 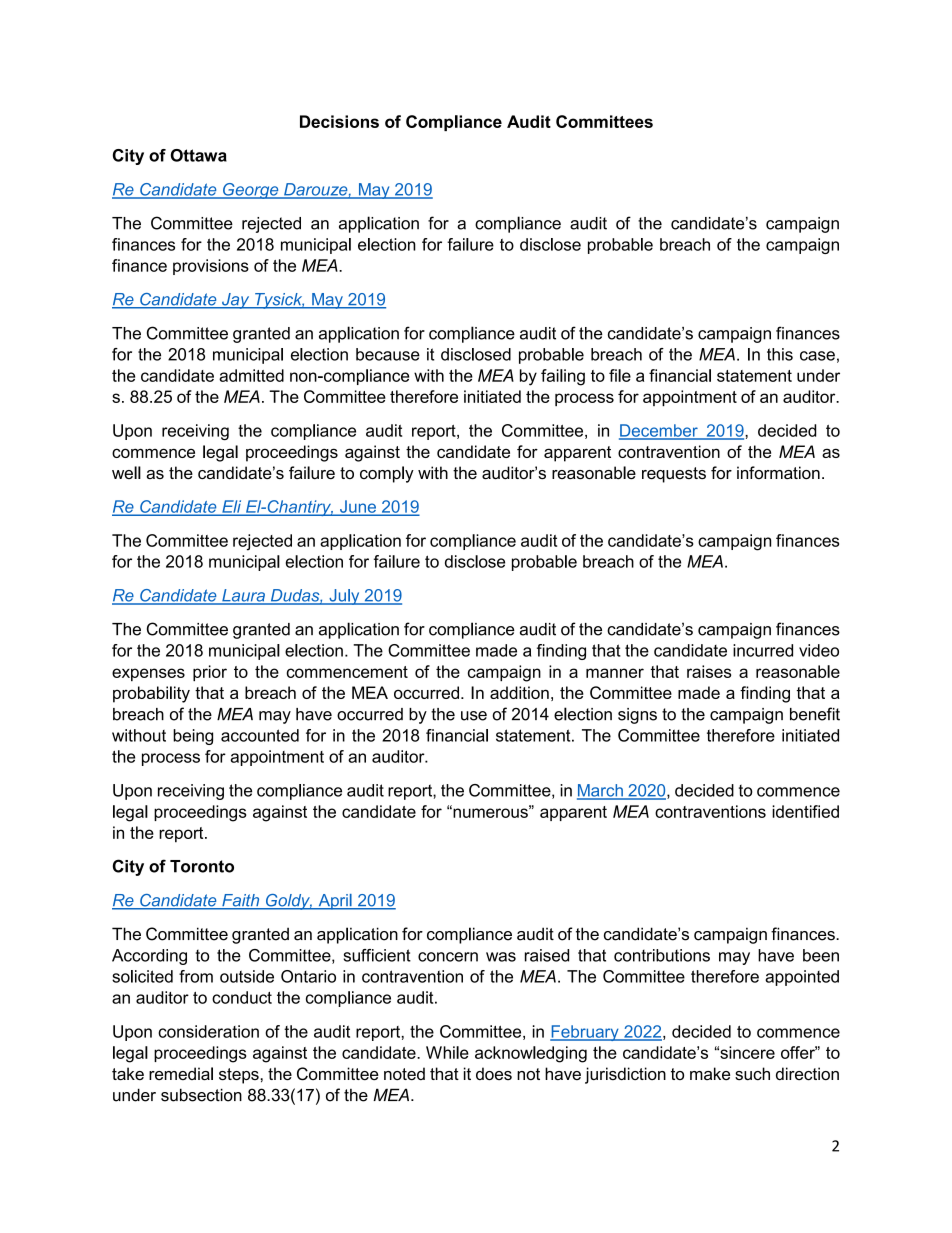 I want to click on comply, so click(x=387, y=474).
